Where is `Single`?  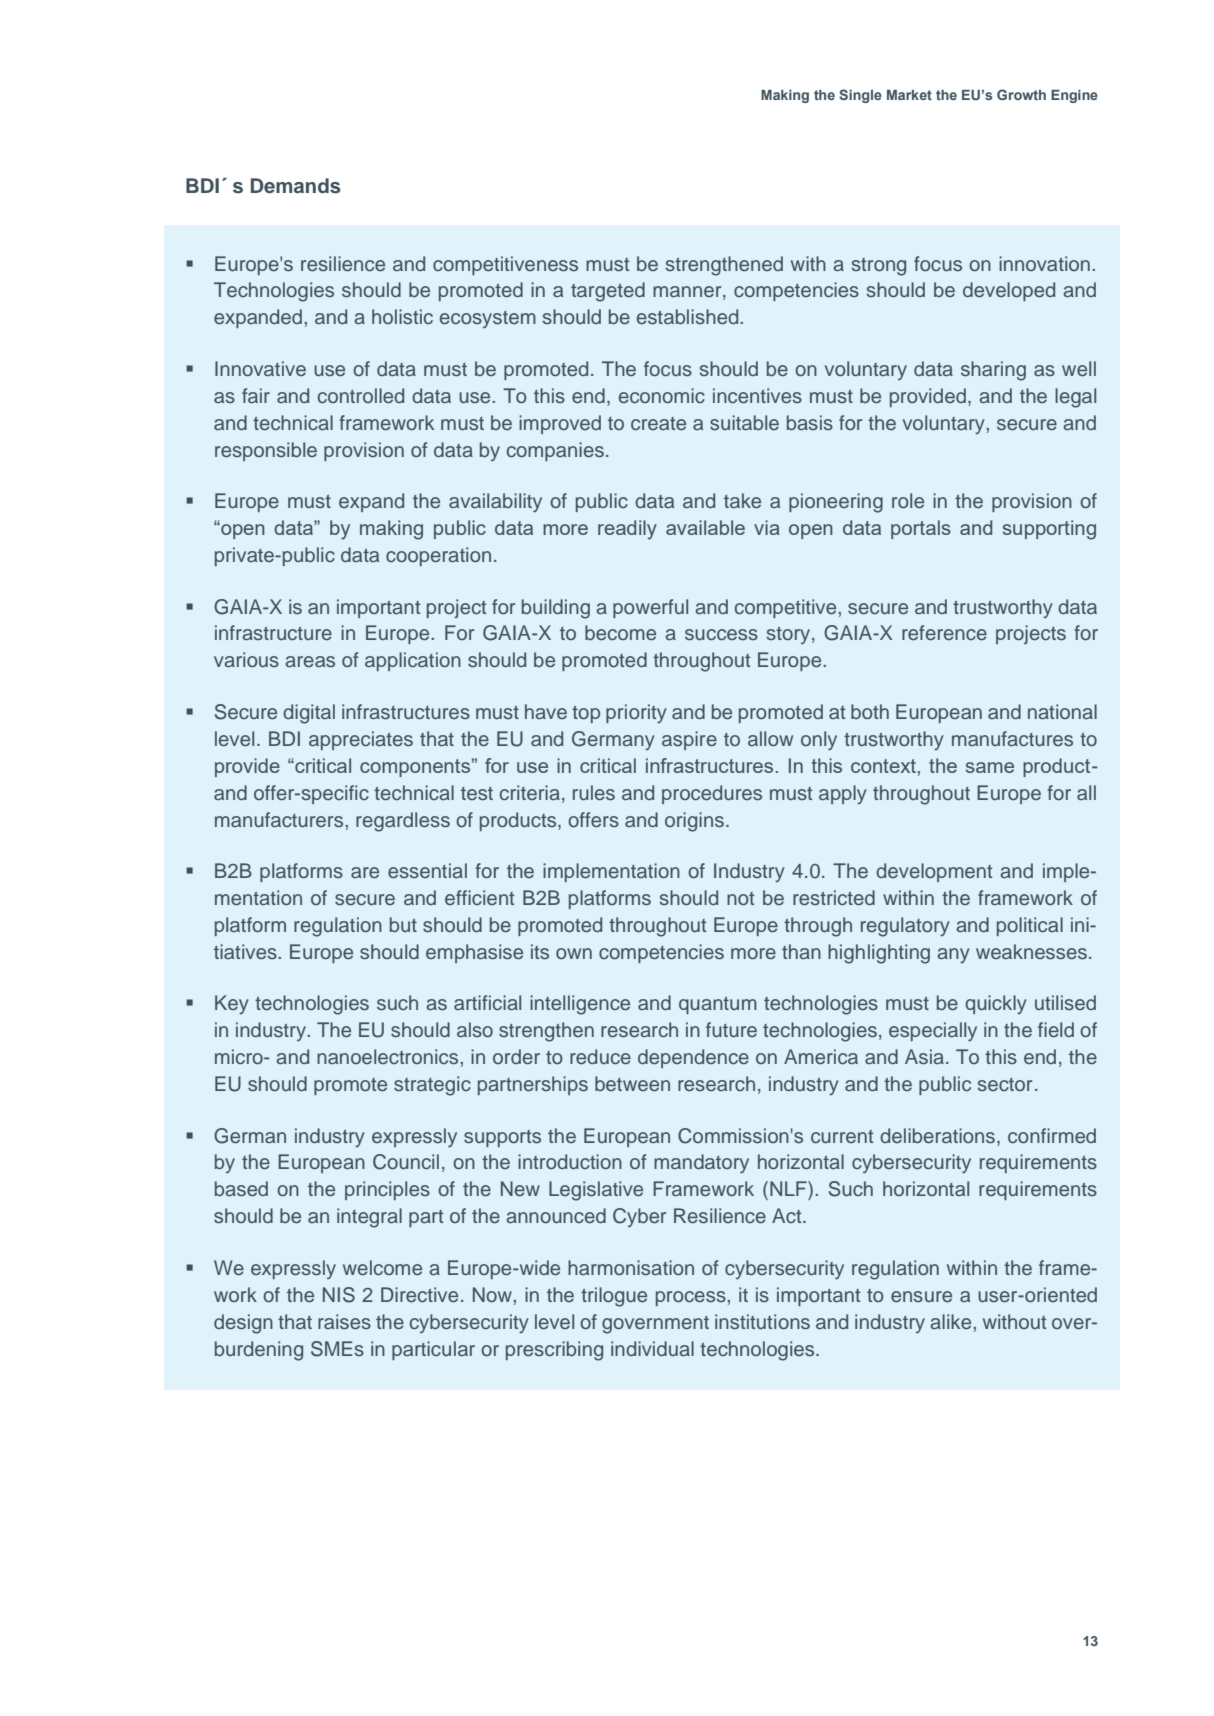 Single is located at coordinates (860, 96).
